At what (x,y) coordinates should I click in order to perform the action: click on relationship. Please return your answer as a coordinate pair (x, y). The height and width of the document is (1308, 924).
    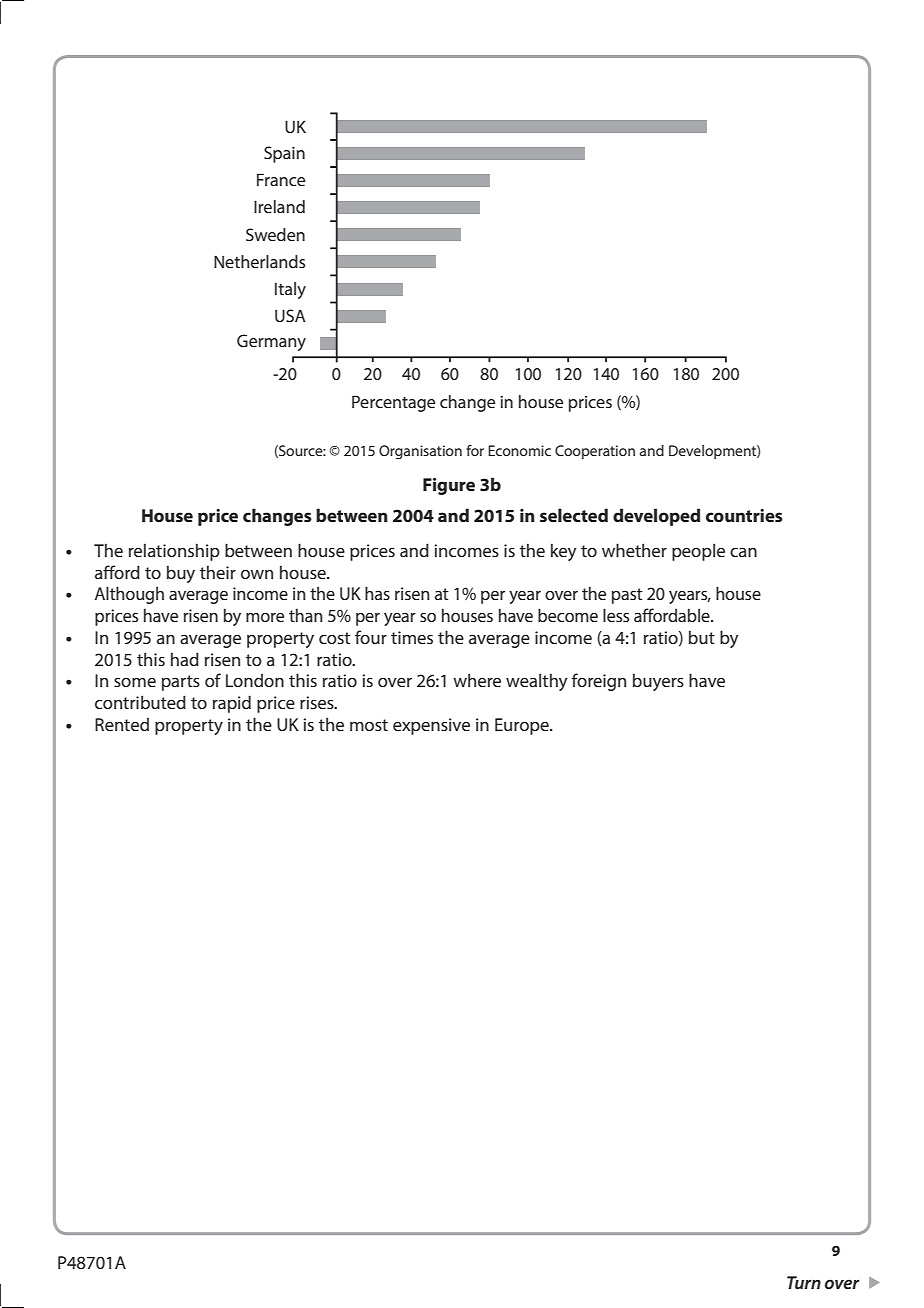
    Looking at the image, I should click on (174, 552).
